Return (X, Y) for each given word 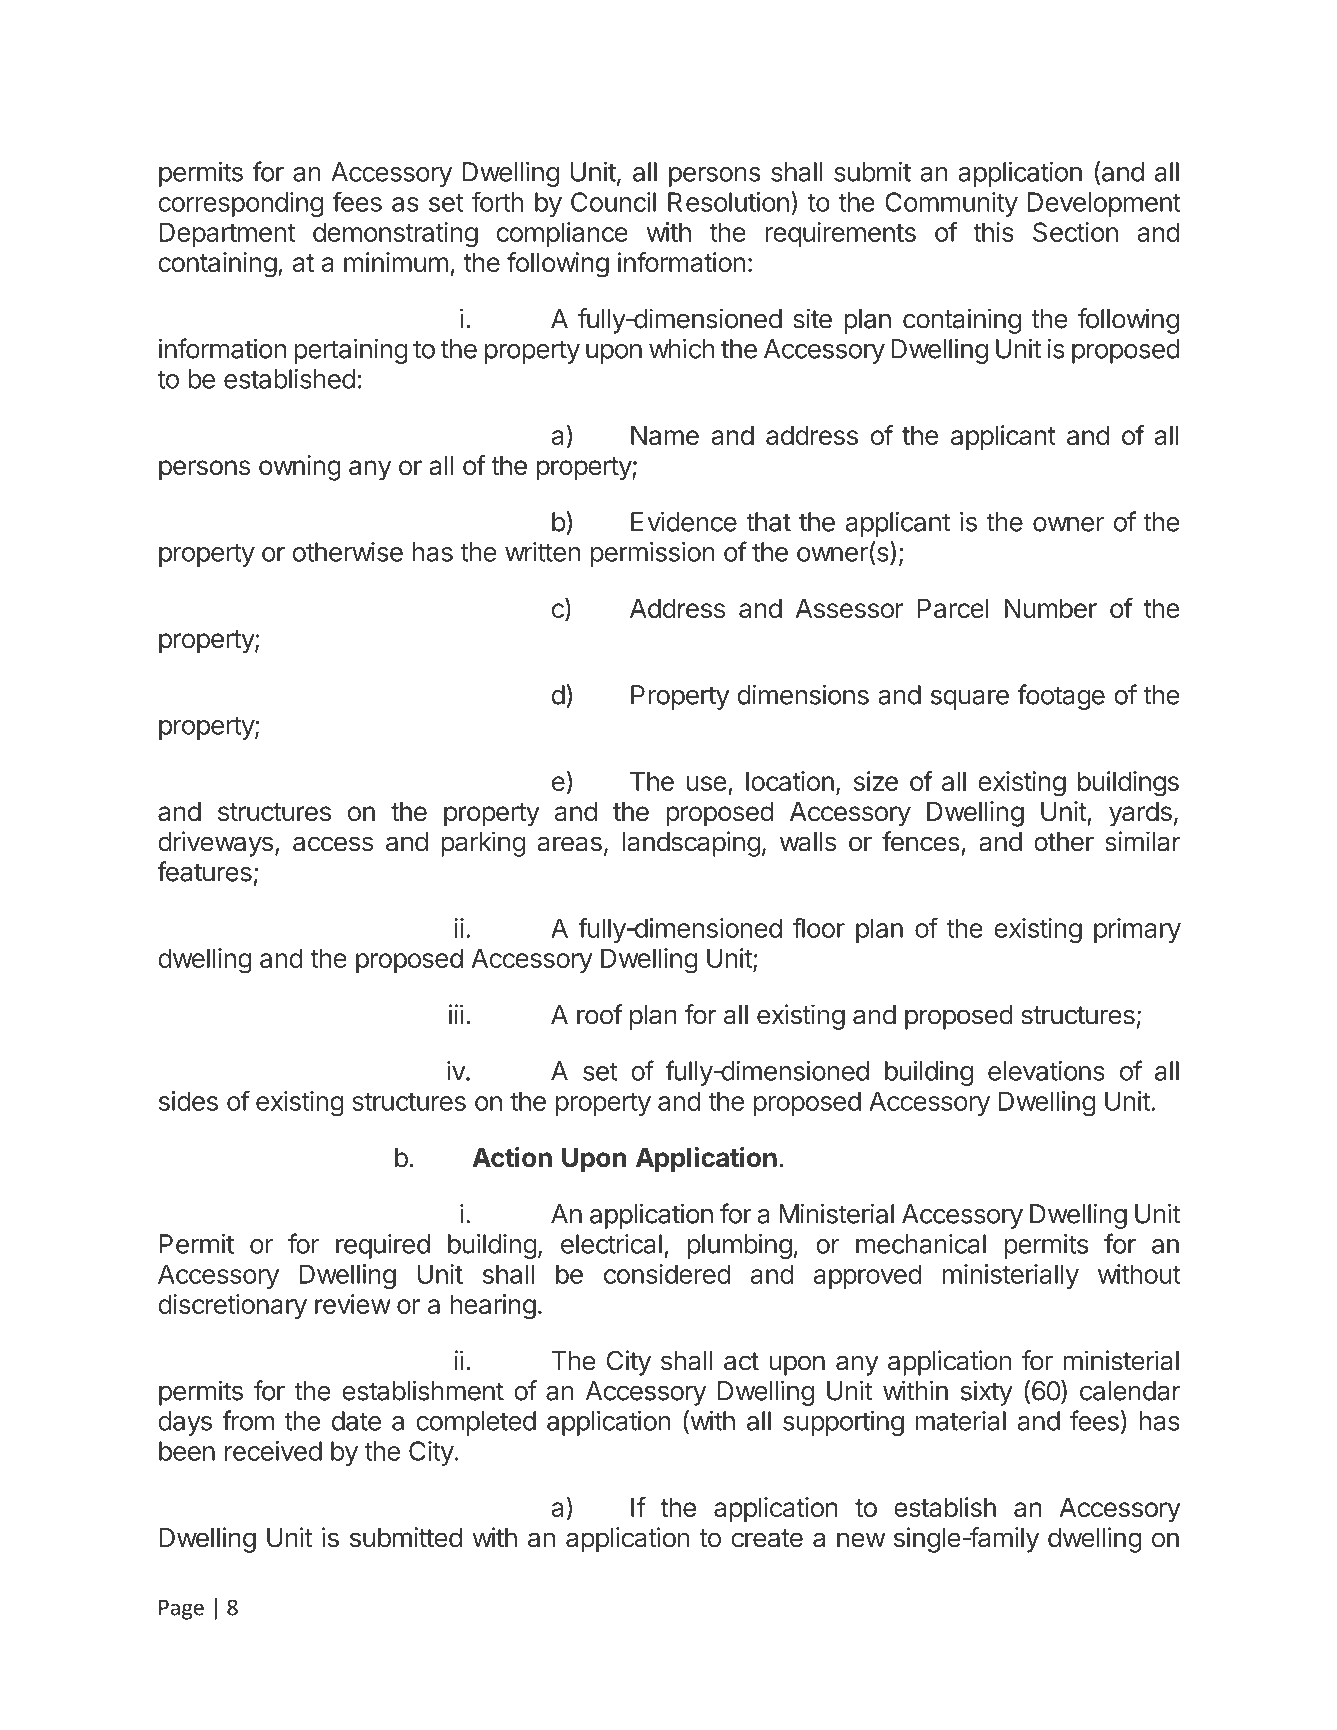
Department (227, 234)
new (861, 1540)
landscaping (691, 844)
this (993, 232)
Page (181, 1610)
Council (613, 202)
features (204, 871)
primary (1137, 930)
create (767, 1538)
